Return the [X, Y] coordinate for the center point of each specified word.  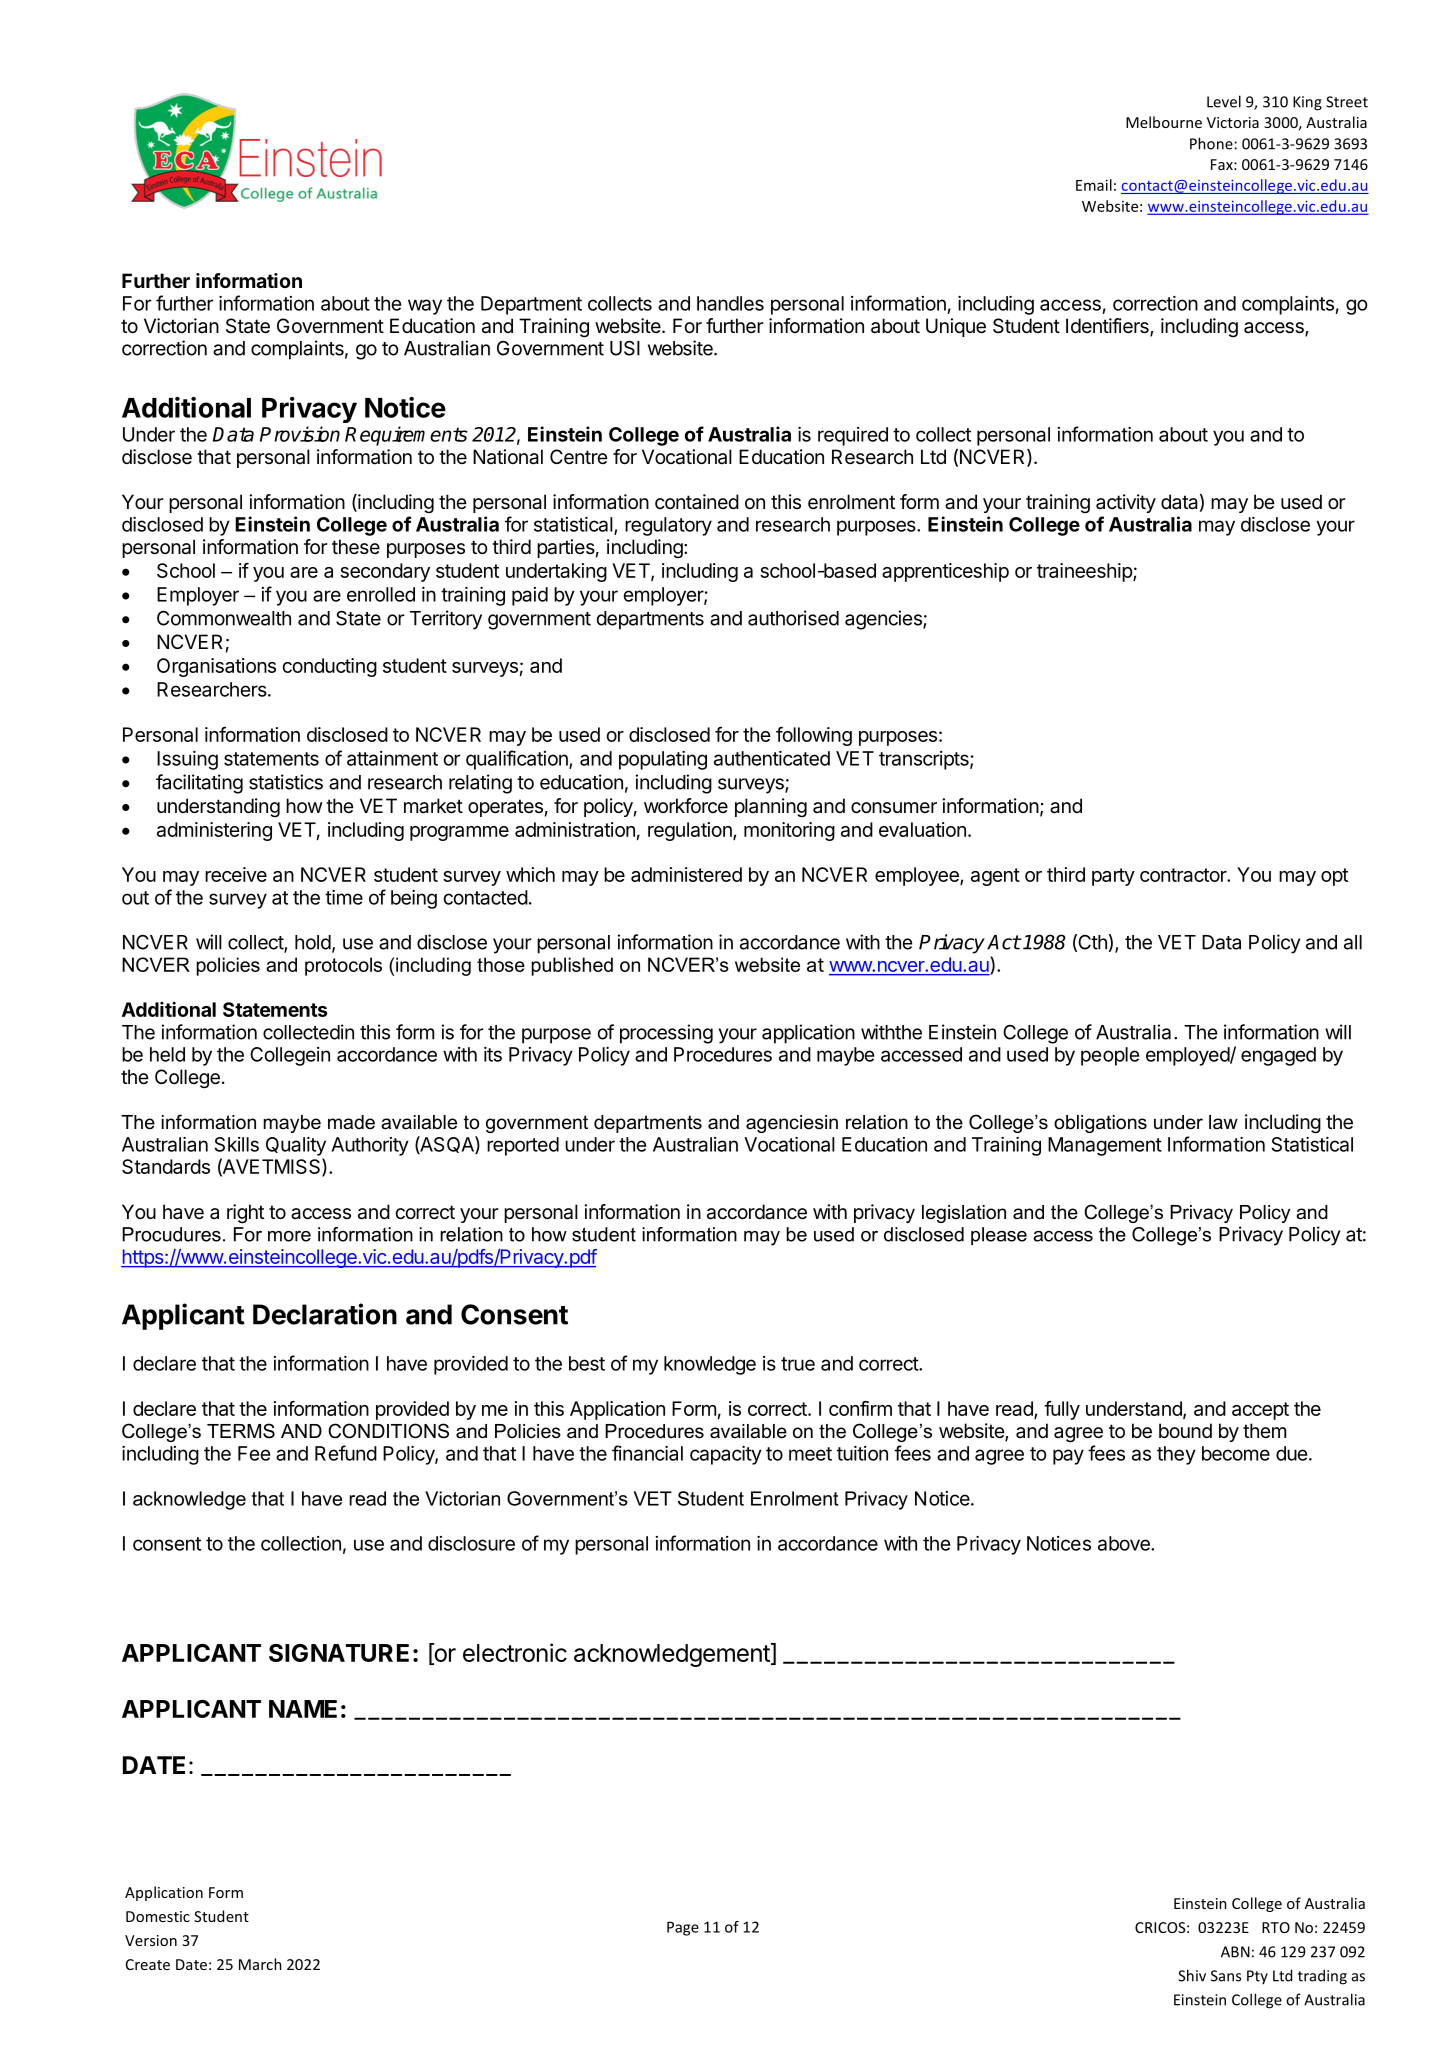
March [260, 1964]
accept [1260, 1411]
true [798, 1364]
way [425, 307]
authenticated [772, 758]
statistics [286, 782]
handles [730, 303]
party [1113, 877]
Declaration [325, 1314]
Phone [1211, 143]
